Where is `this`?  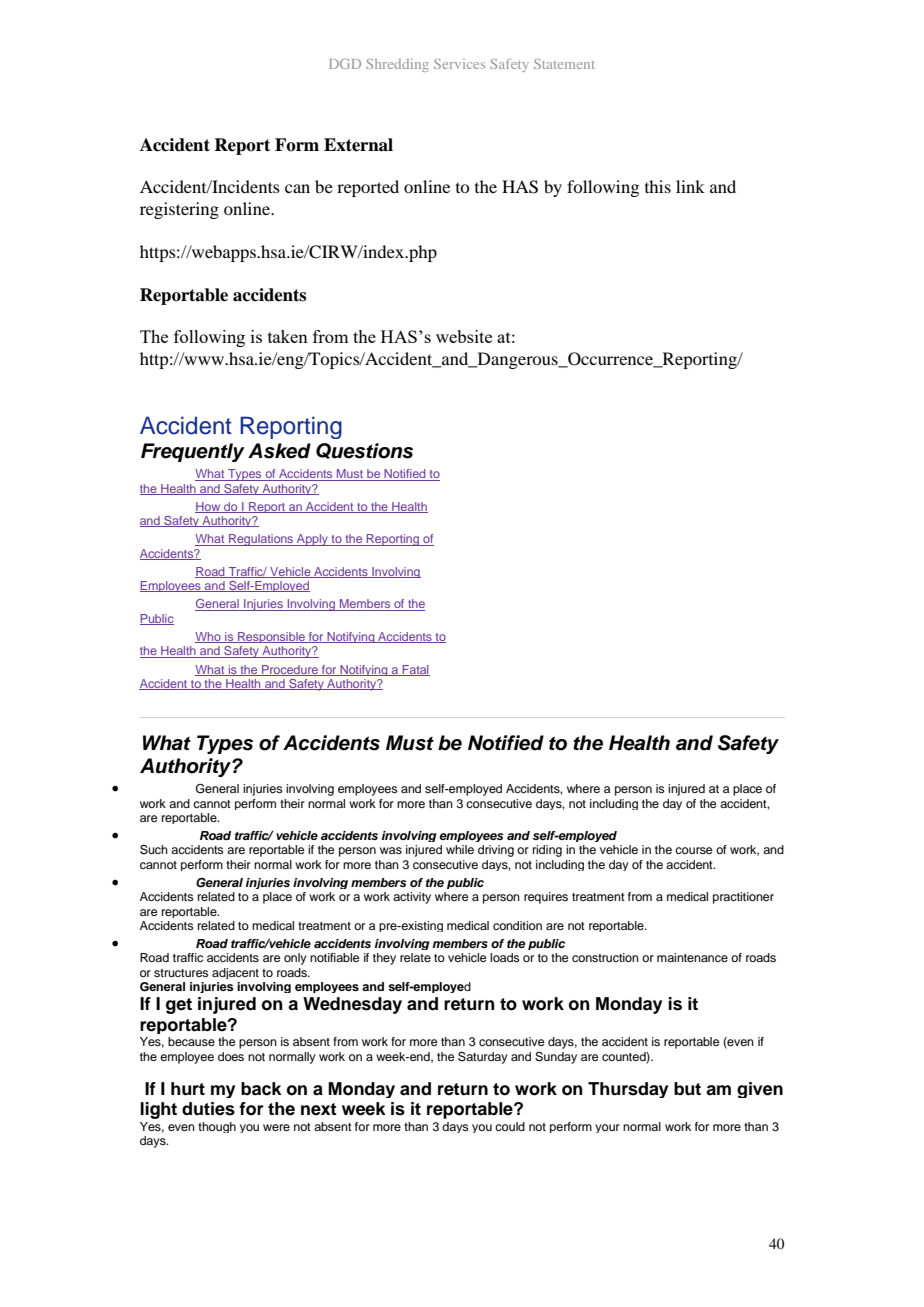
this is located at coordinates (658, 186).
